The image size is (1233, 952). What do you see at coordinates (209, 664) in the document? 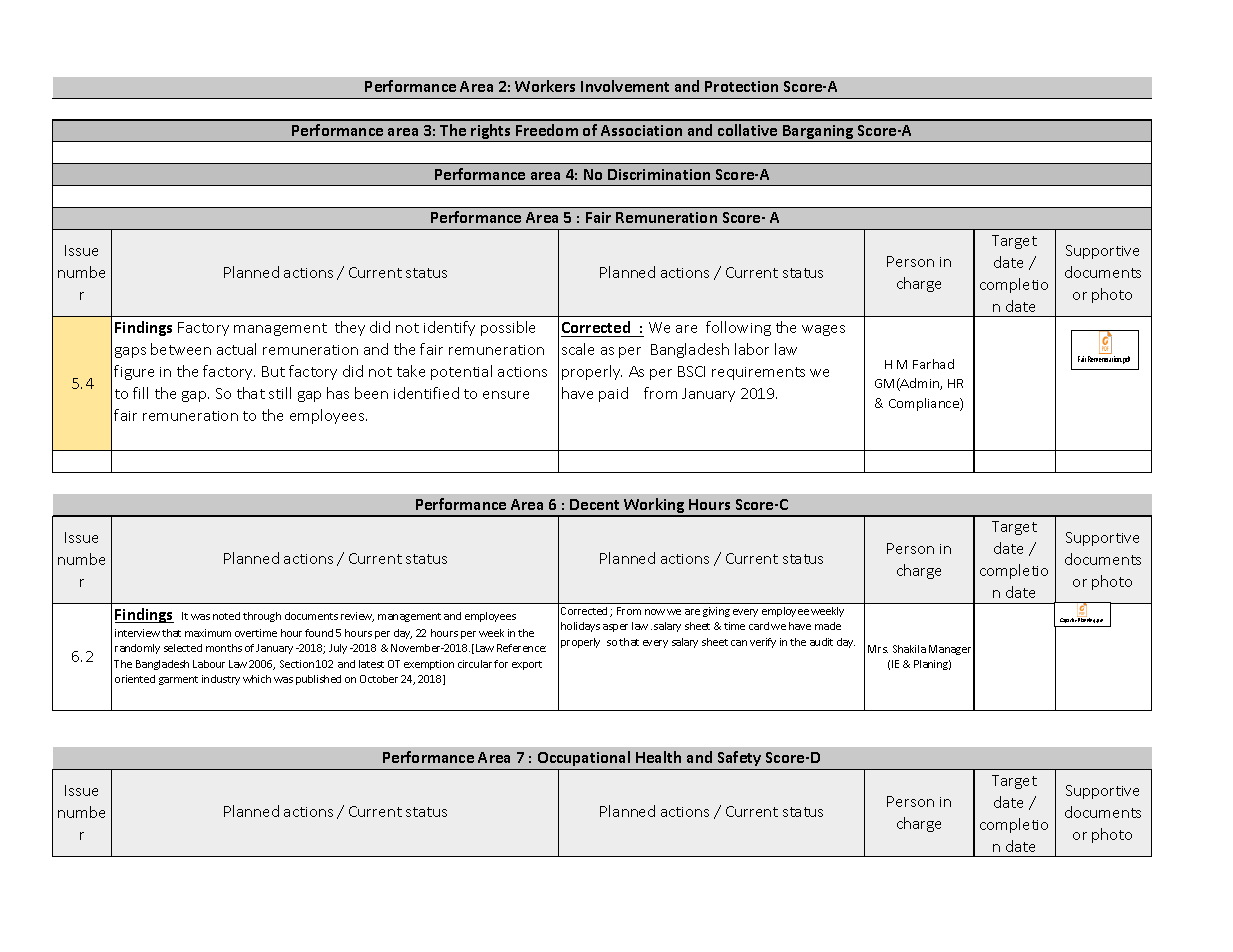
I see `Labour` at bounding box center [209, 664].
